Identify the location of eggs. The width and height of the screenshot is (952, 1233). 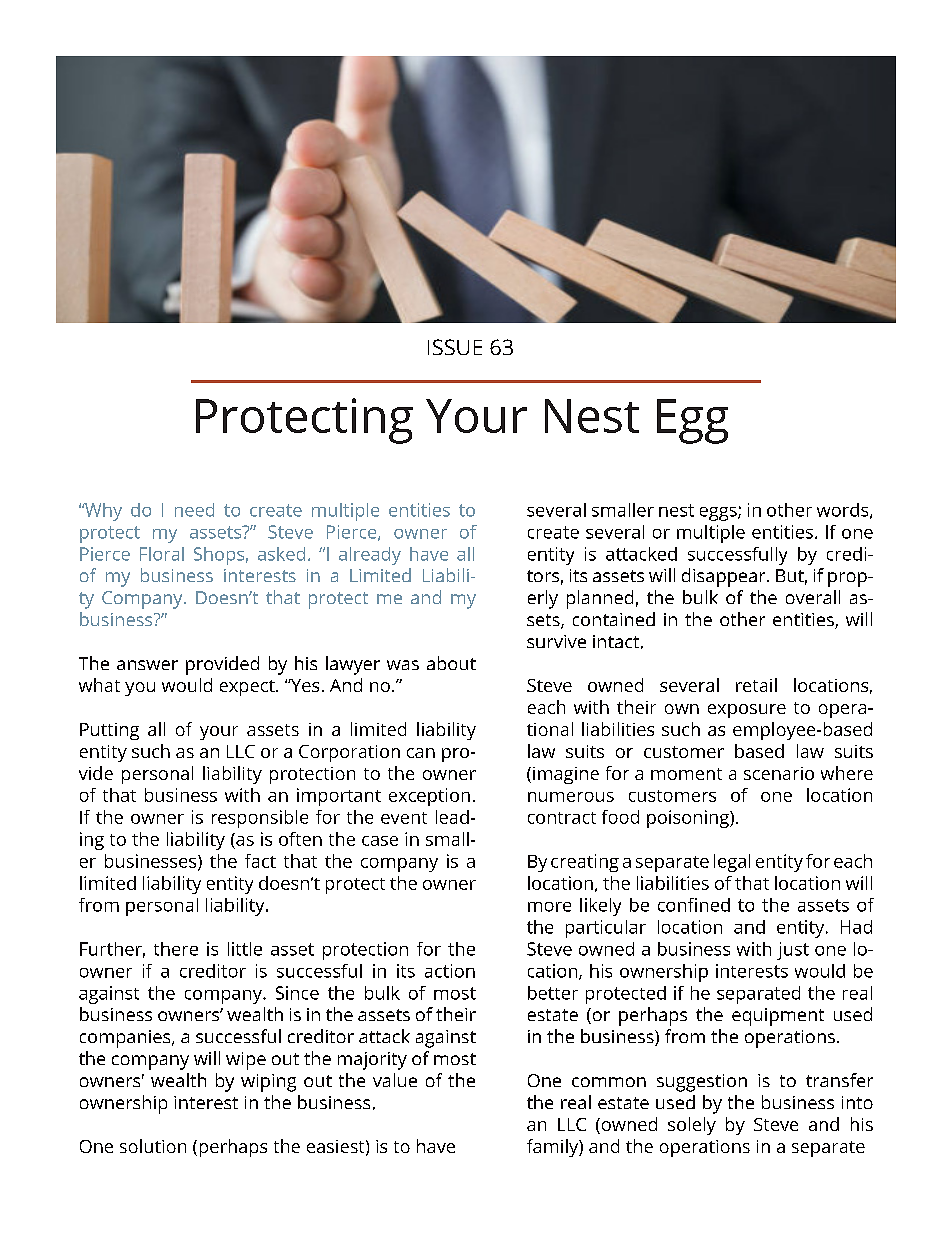
(719, 514).
